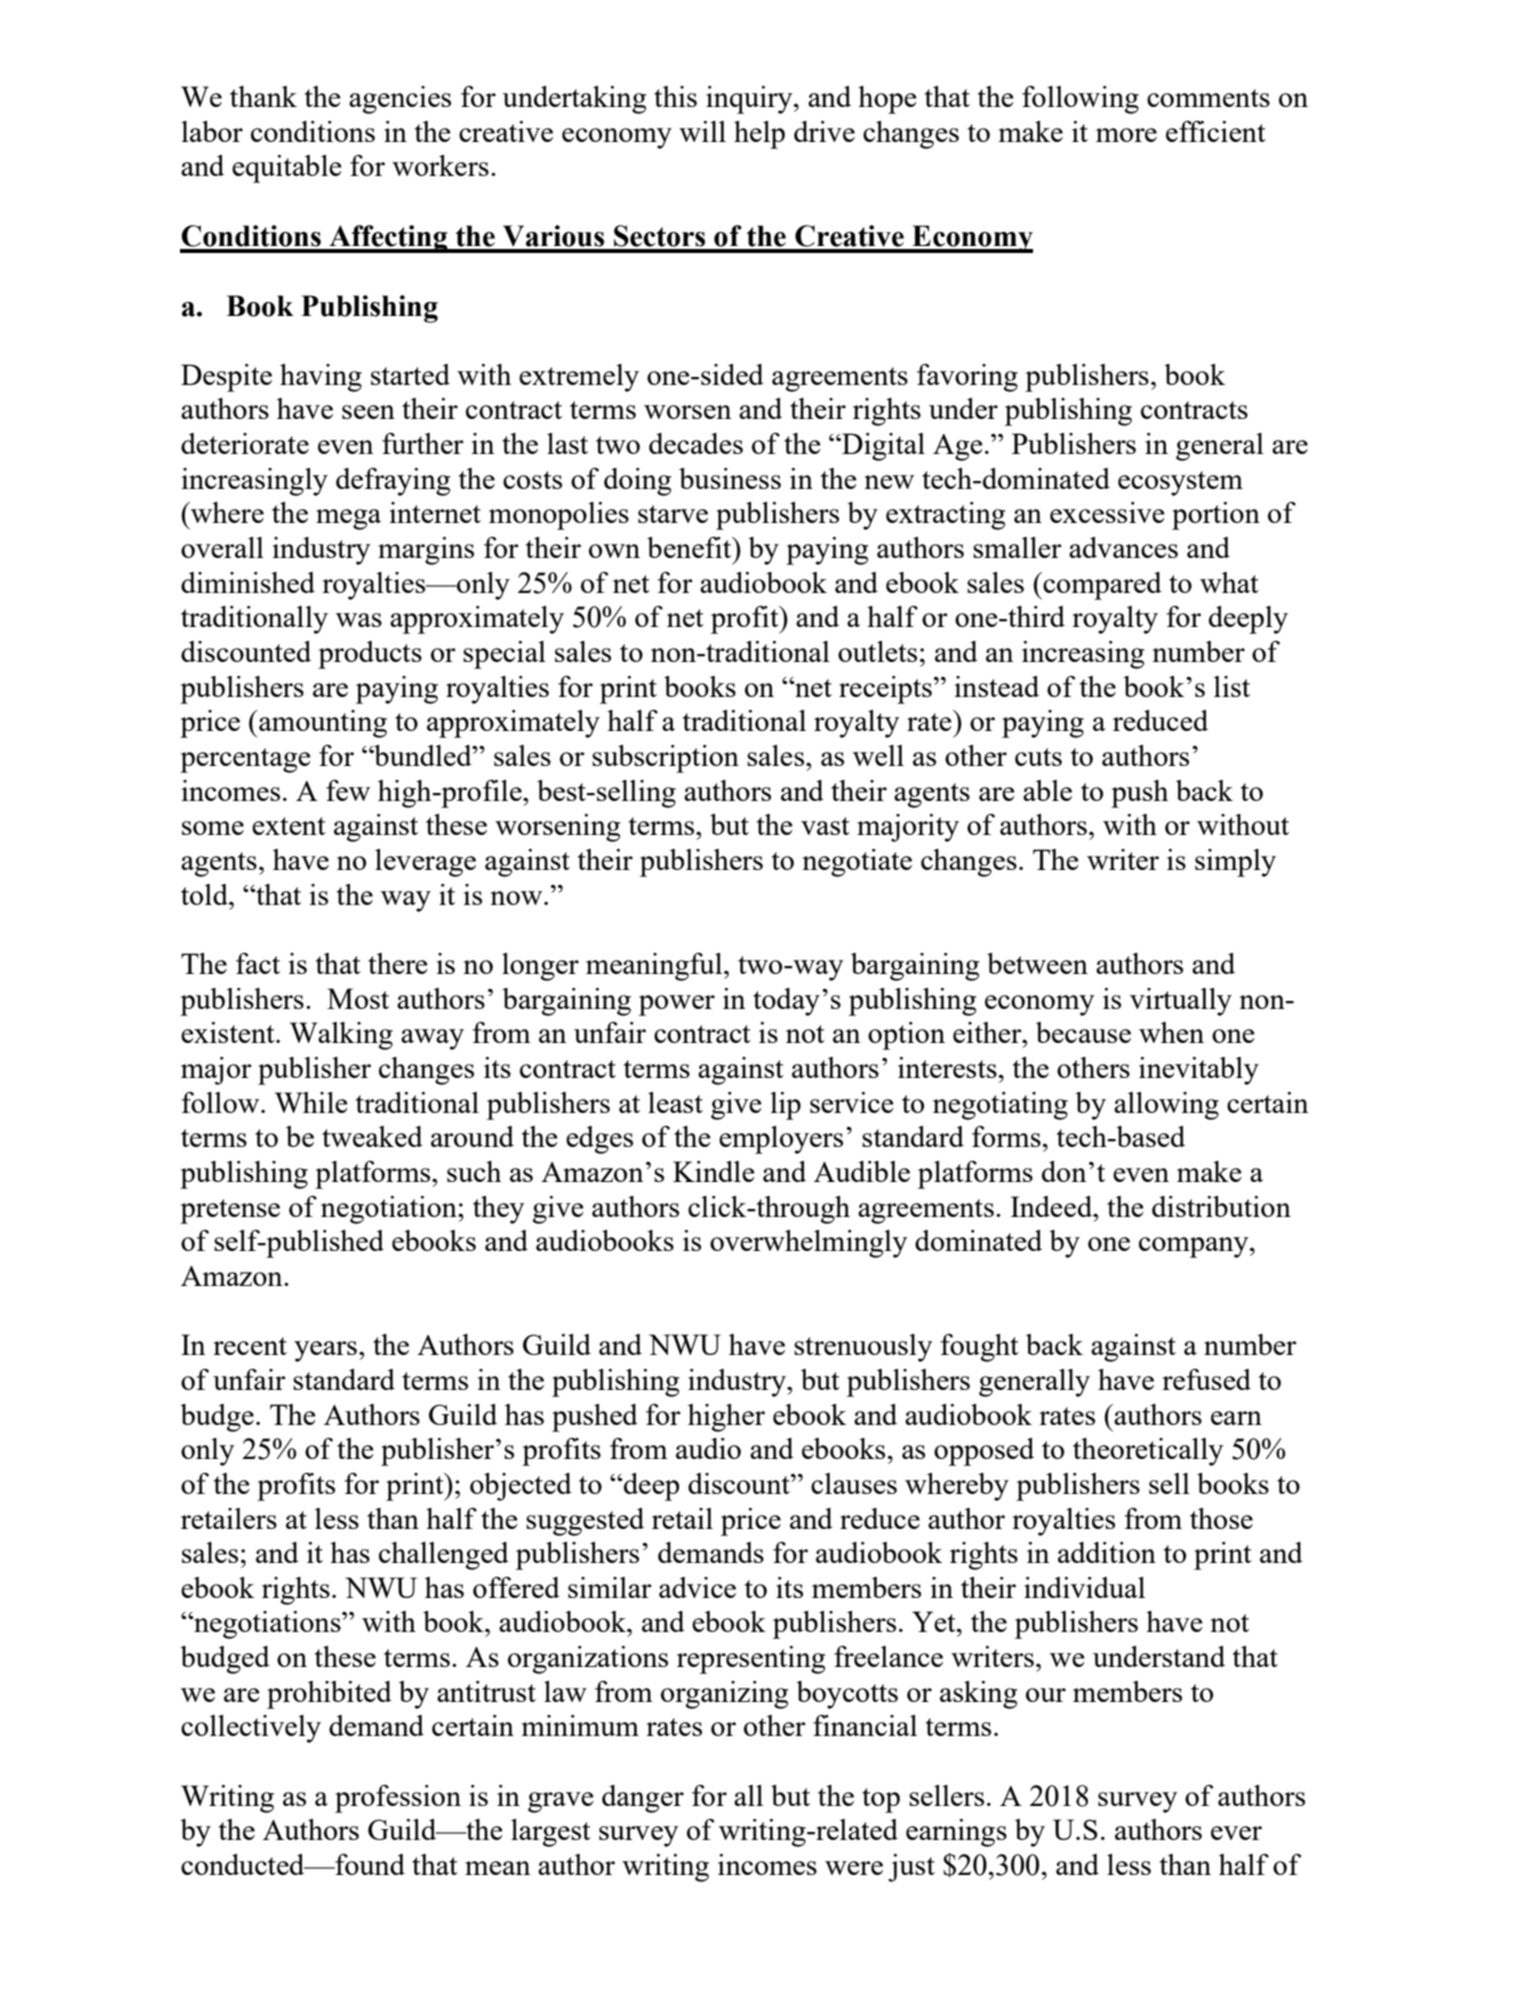 Image resolution: width=1537 pixels, height=1989 pixels. I want to click on more, so click(1126, 135).
